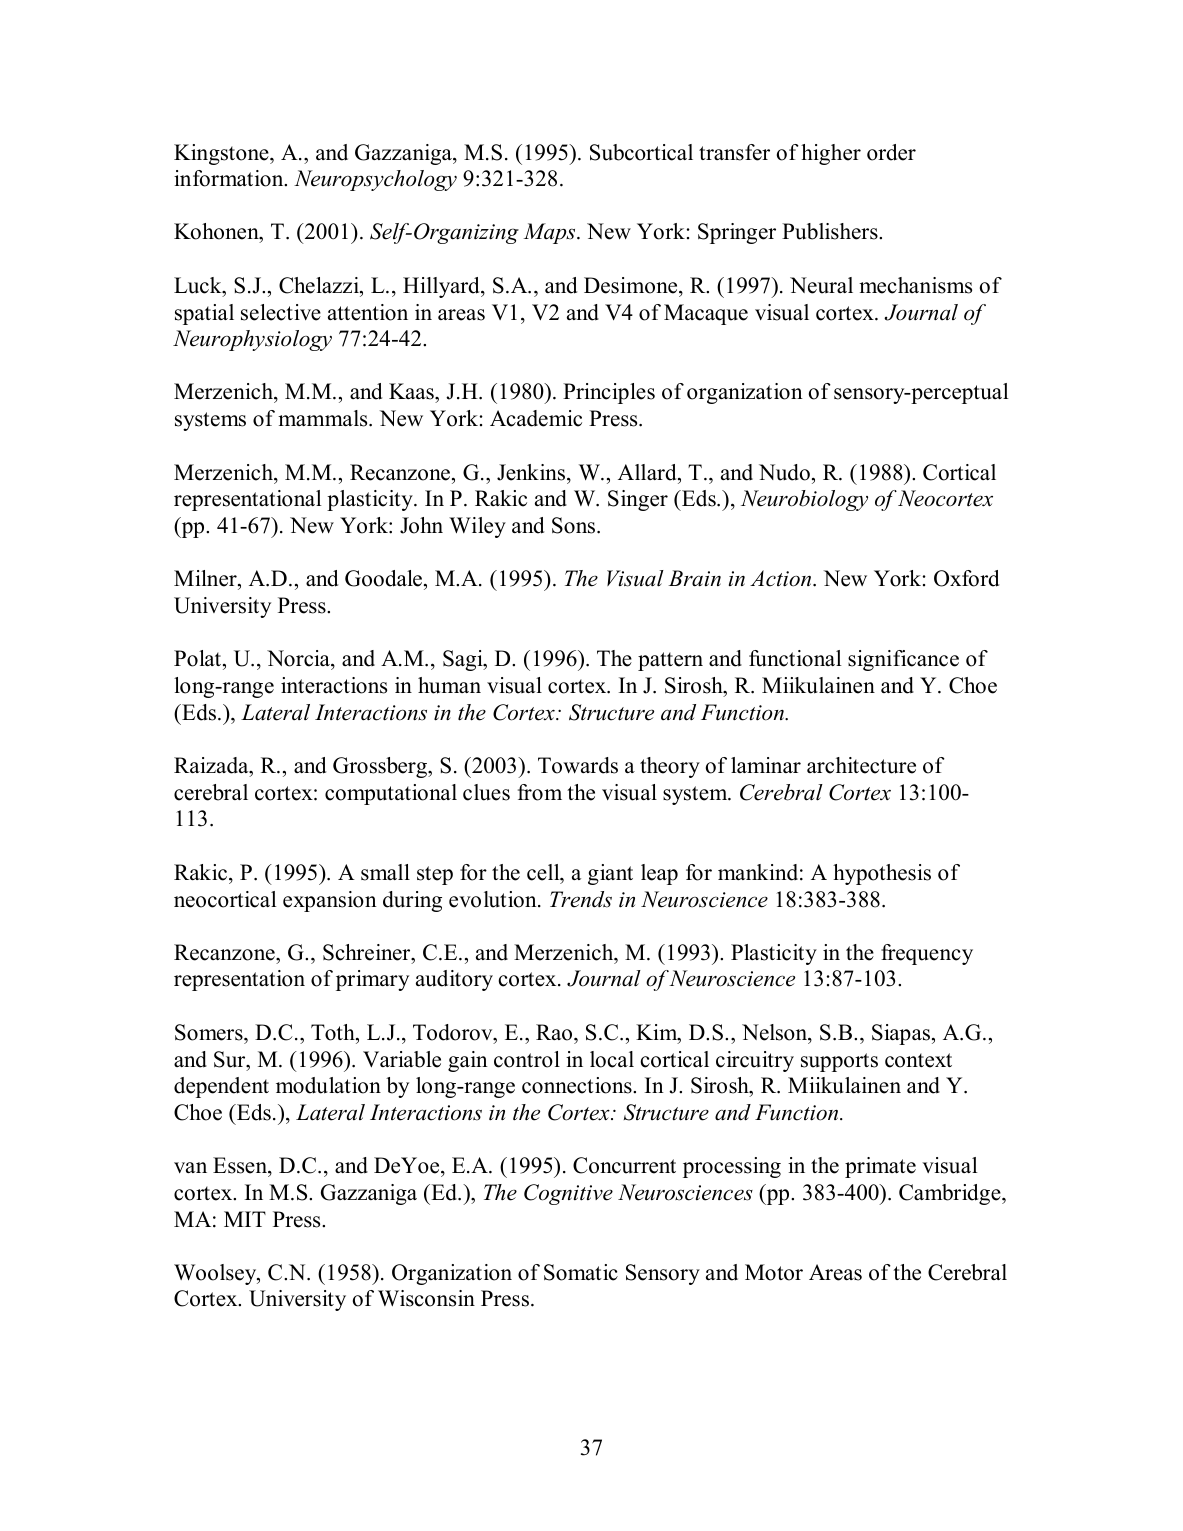 Image resolution: width=1183 pixels, height=1531 pixels. Describe the element at coordinates (581, 899) in the screenshot. I see `Trends` at that location.
